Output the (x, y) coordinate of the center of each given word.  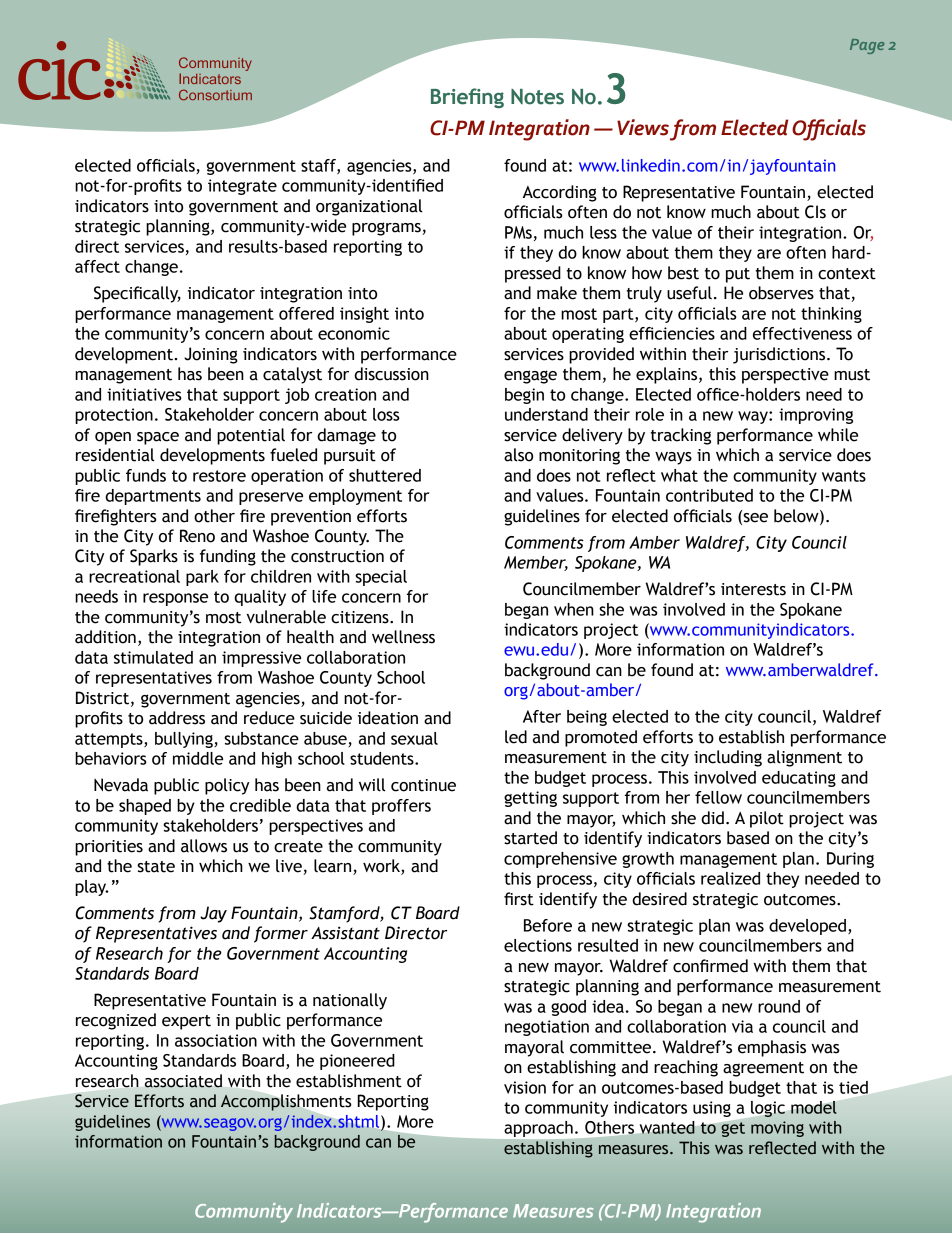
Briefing (467, 98)
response (175, 599)
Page (867, 46)
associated (183, 1081)
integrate (242, 187)
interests (753, 589)
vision (525, 1087)
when (574, 609)
